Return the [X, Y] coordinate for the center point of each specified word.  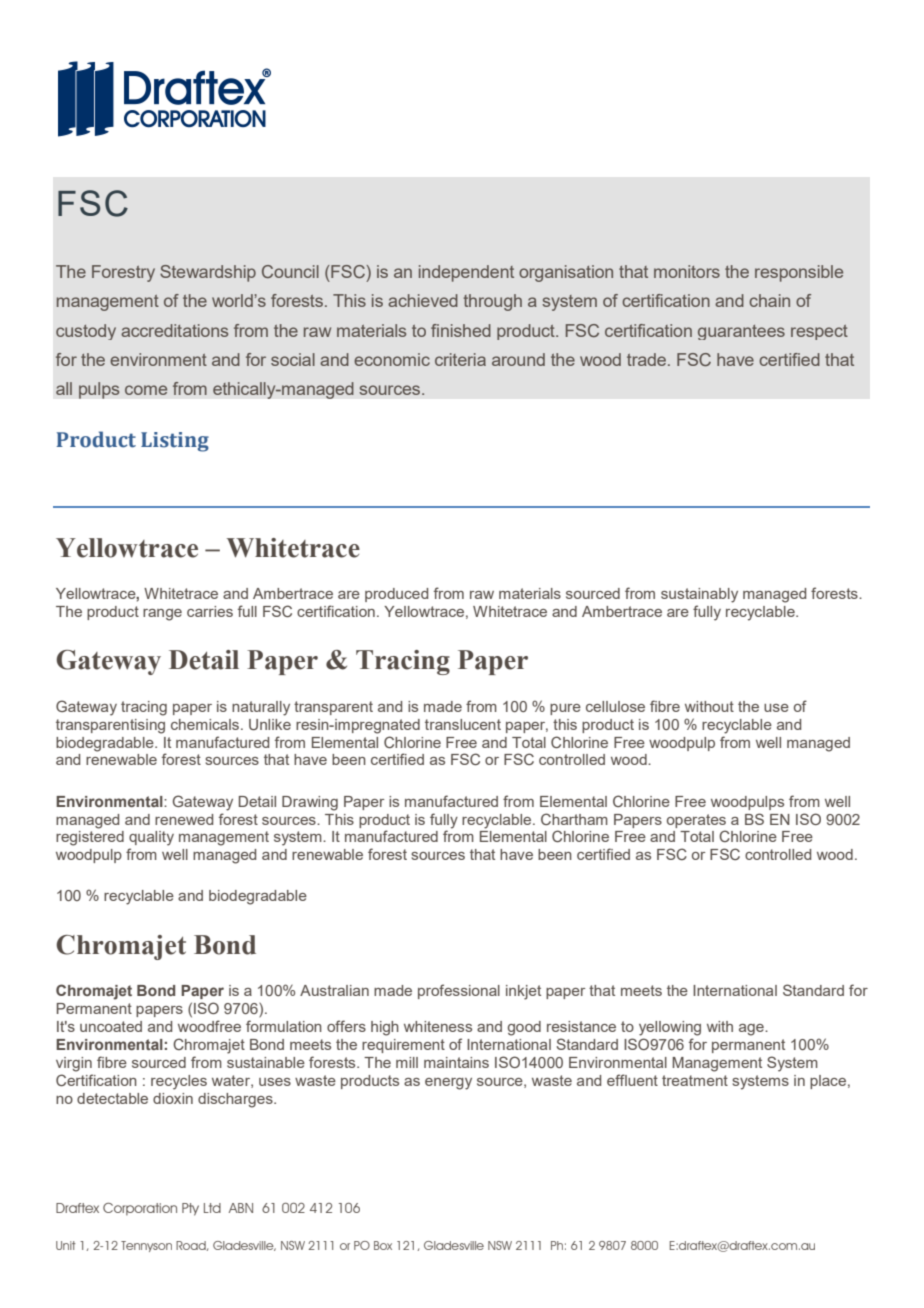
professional [459, 991]
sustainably [699, 595]
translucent [463, 724]
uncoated [111, 1026]
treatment [695, 1080]
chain [769, 300]
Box [383, 1245]
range [162, 615]
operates [696, 821]
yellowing [670, 1028]
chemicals [206, 724]
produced [396, 595]
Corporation [140, 1209]
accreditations [174, 330]
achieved [423, 300]
